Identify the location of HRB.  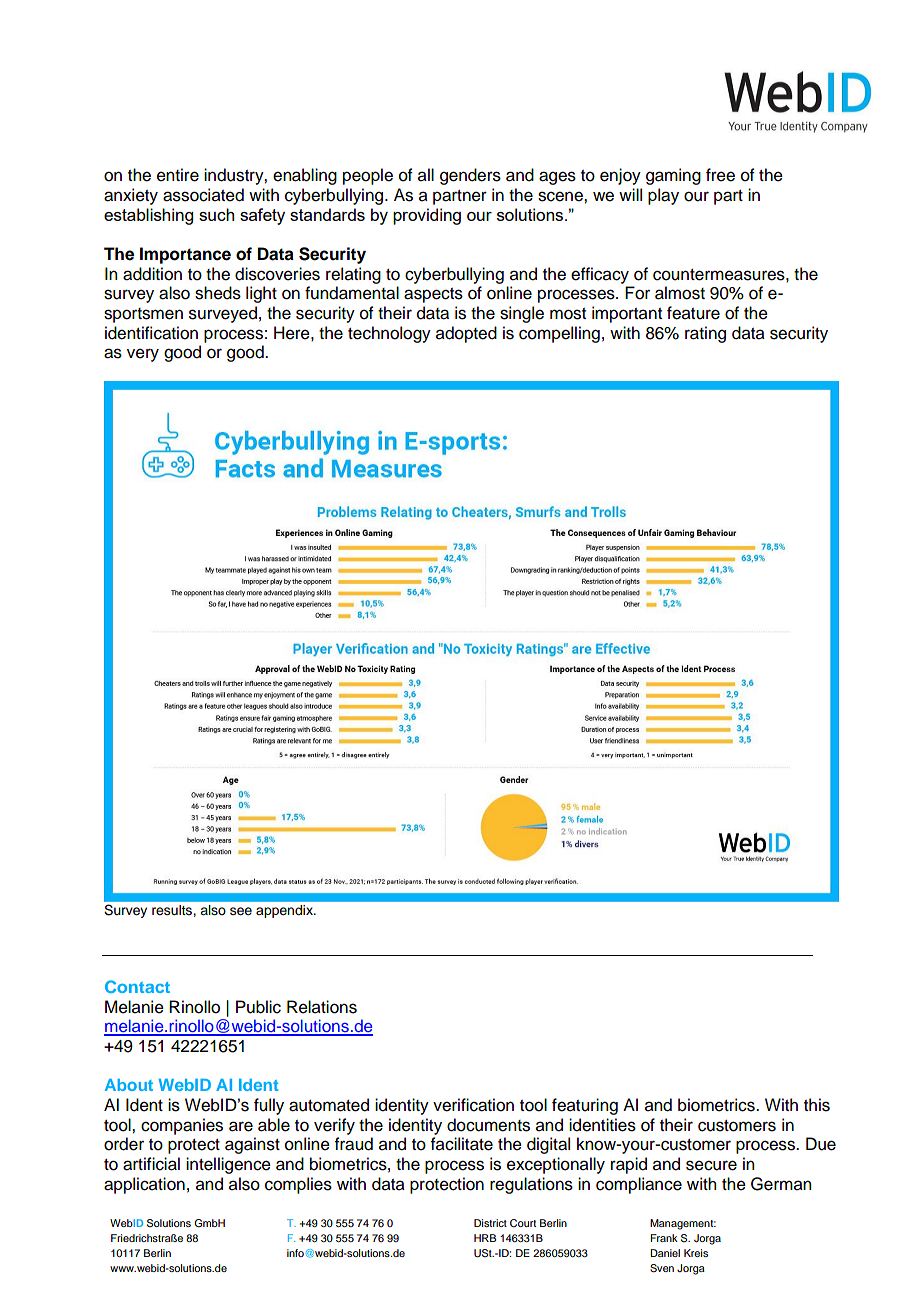
(485, 1238).
